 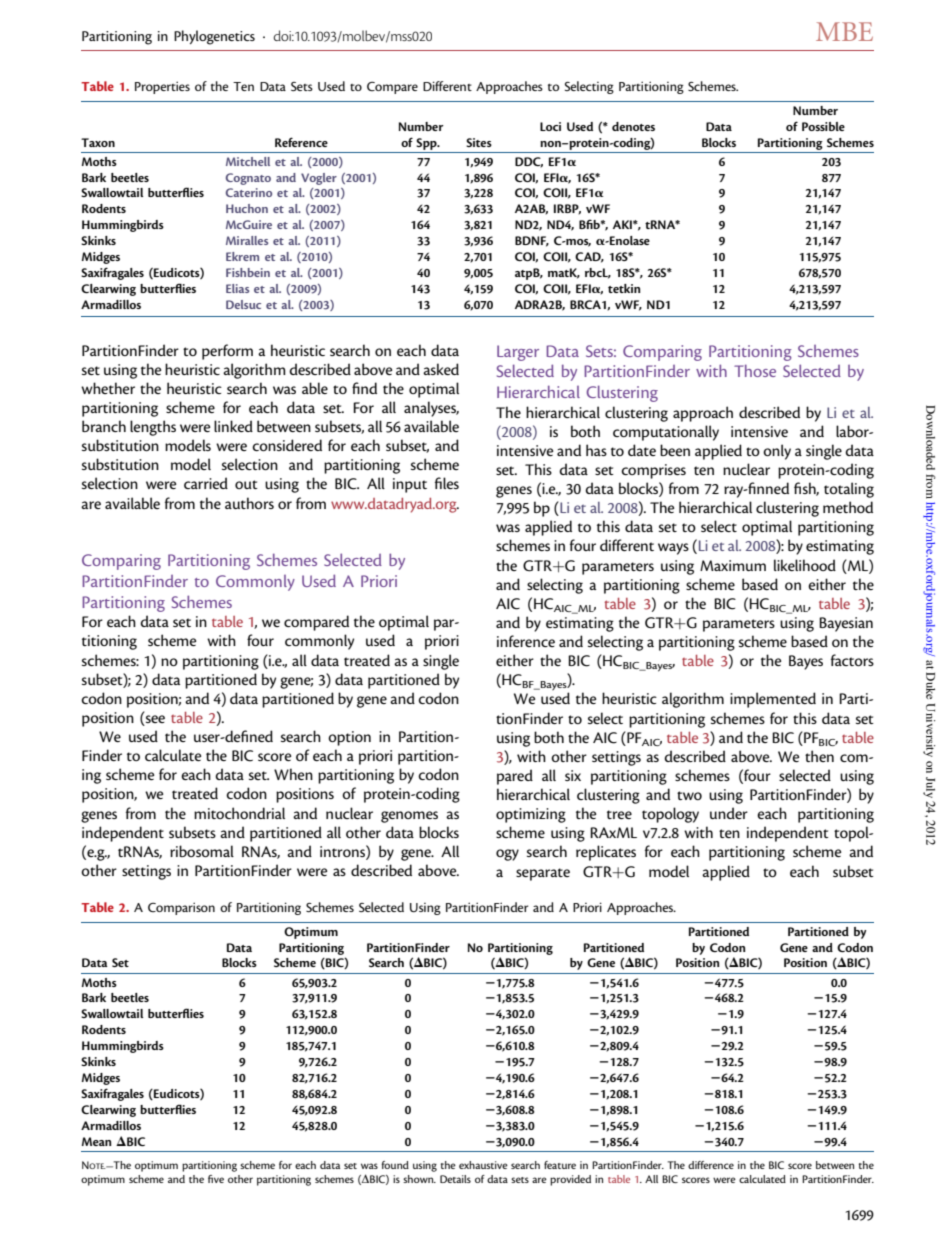 What do you see at coordinates (531, 815) in the screenshot?
I see `optimizing` at bounding box center [531, 815].
